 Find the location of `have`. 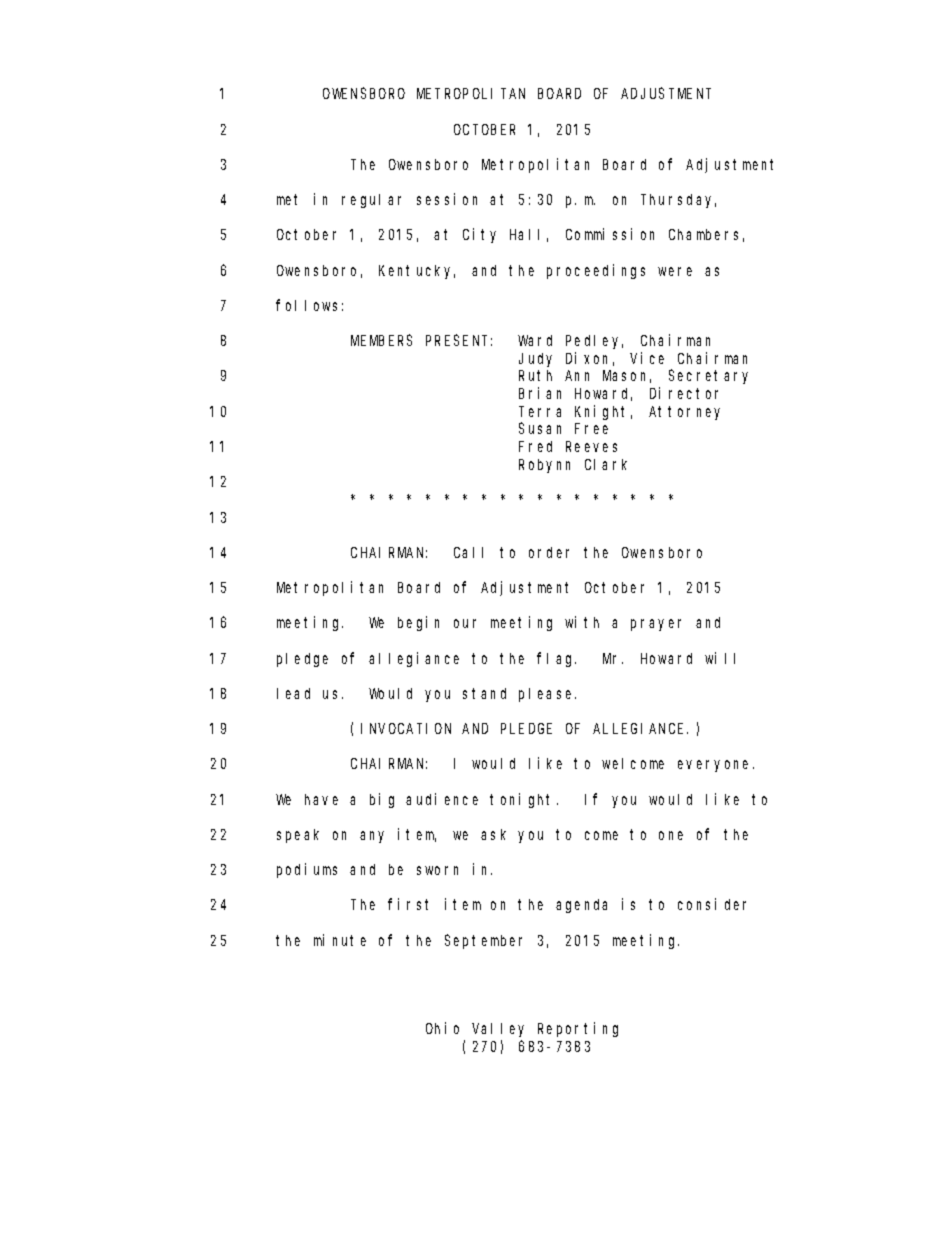

have is located at coordinates (321, 799).
